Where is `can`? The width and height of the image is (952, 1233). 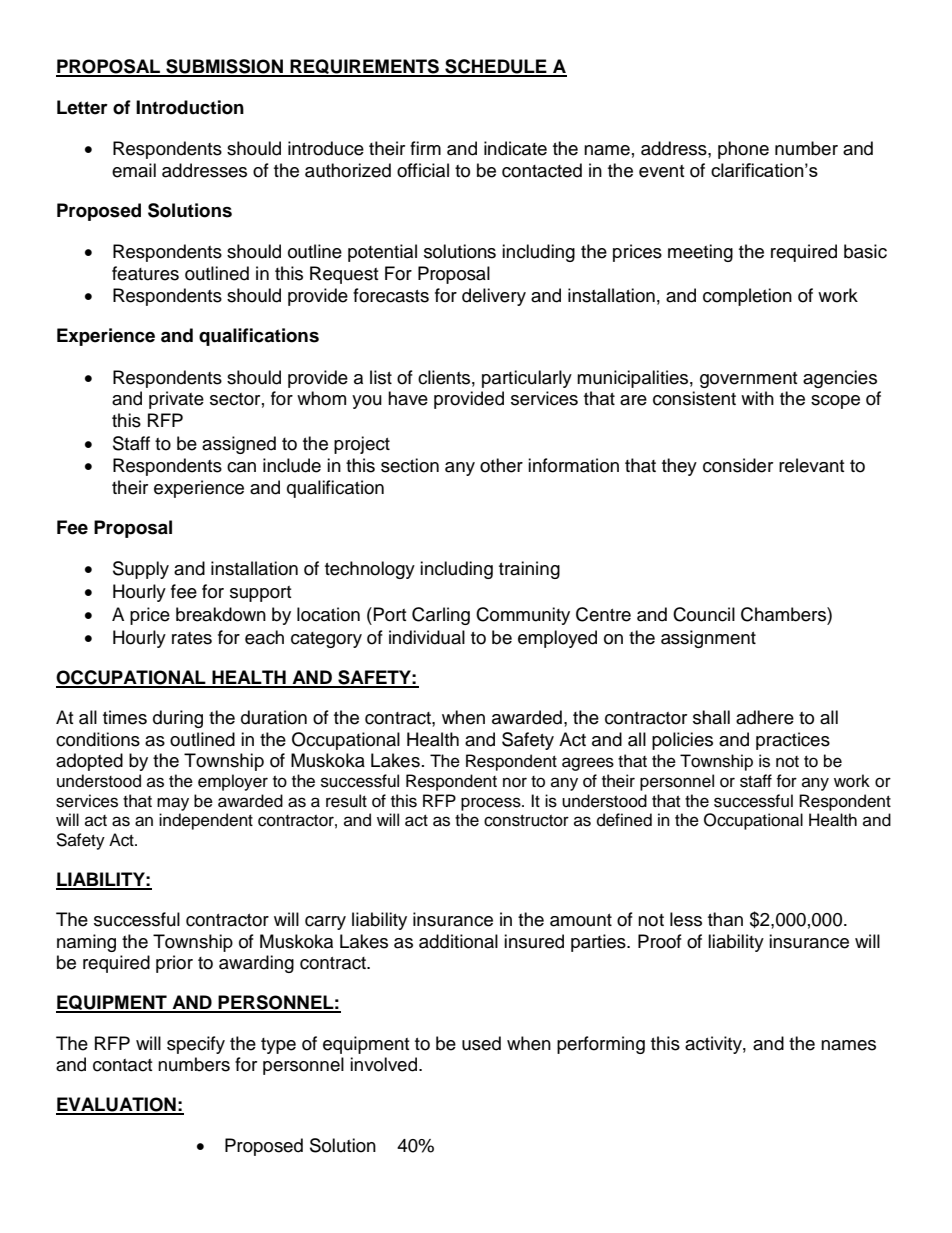
can is located at coordinates (241, 467).
